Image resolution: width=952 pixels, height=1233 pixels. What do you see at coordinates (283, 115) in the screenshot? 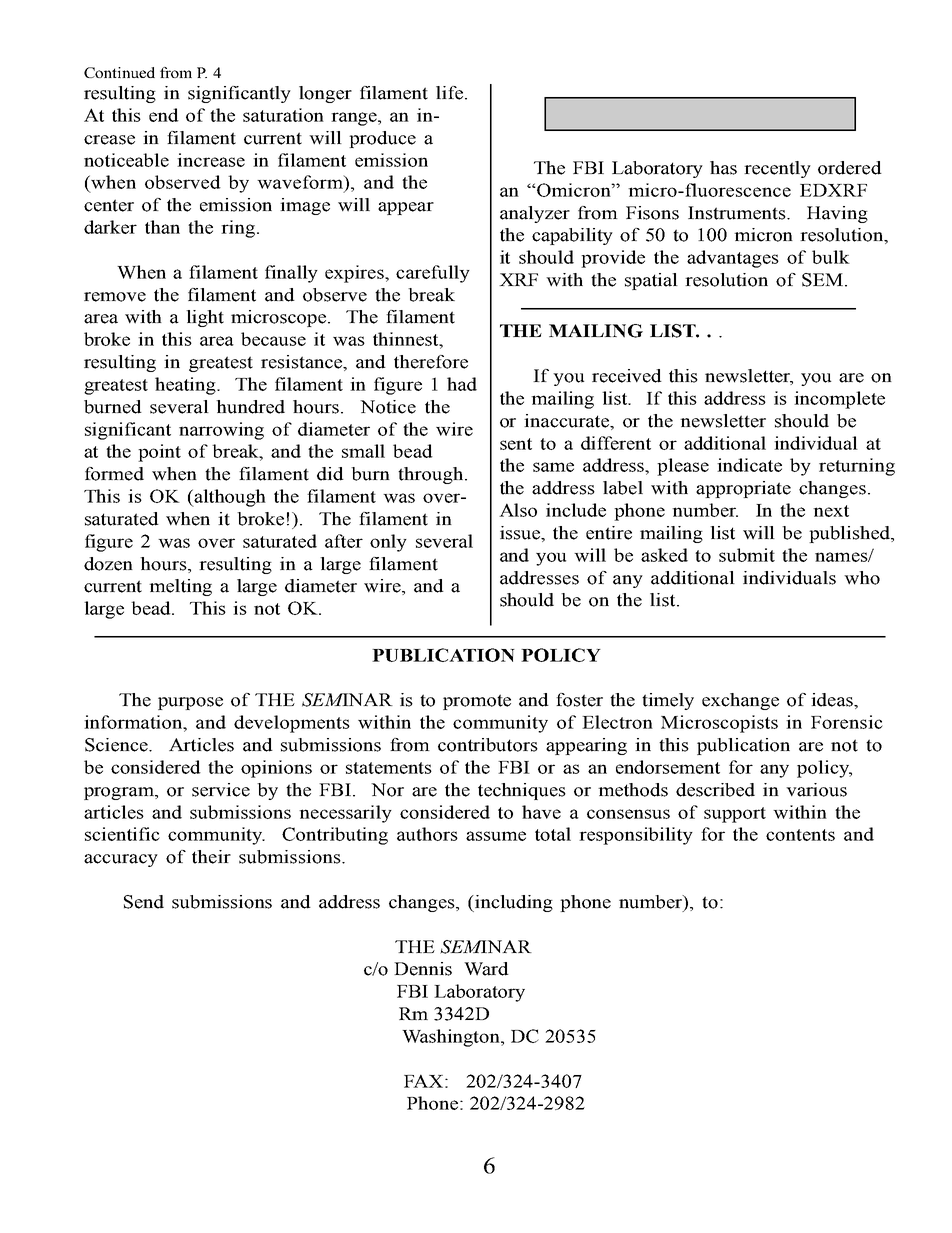
I see `saturation` at bounding box center [283, 115].
